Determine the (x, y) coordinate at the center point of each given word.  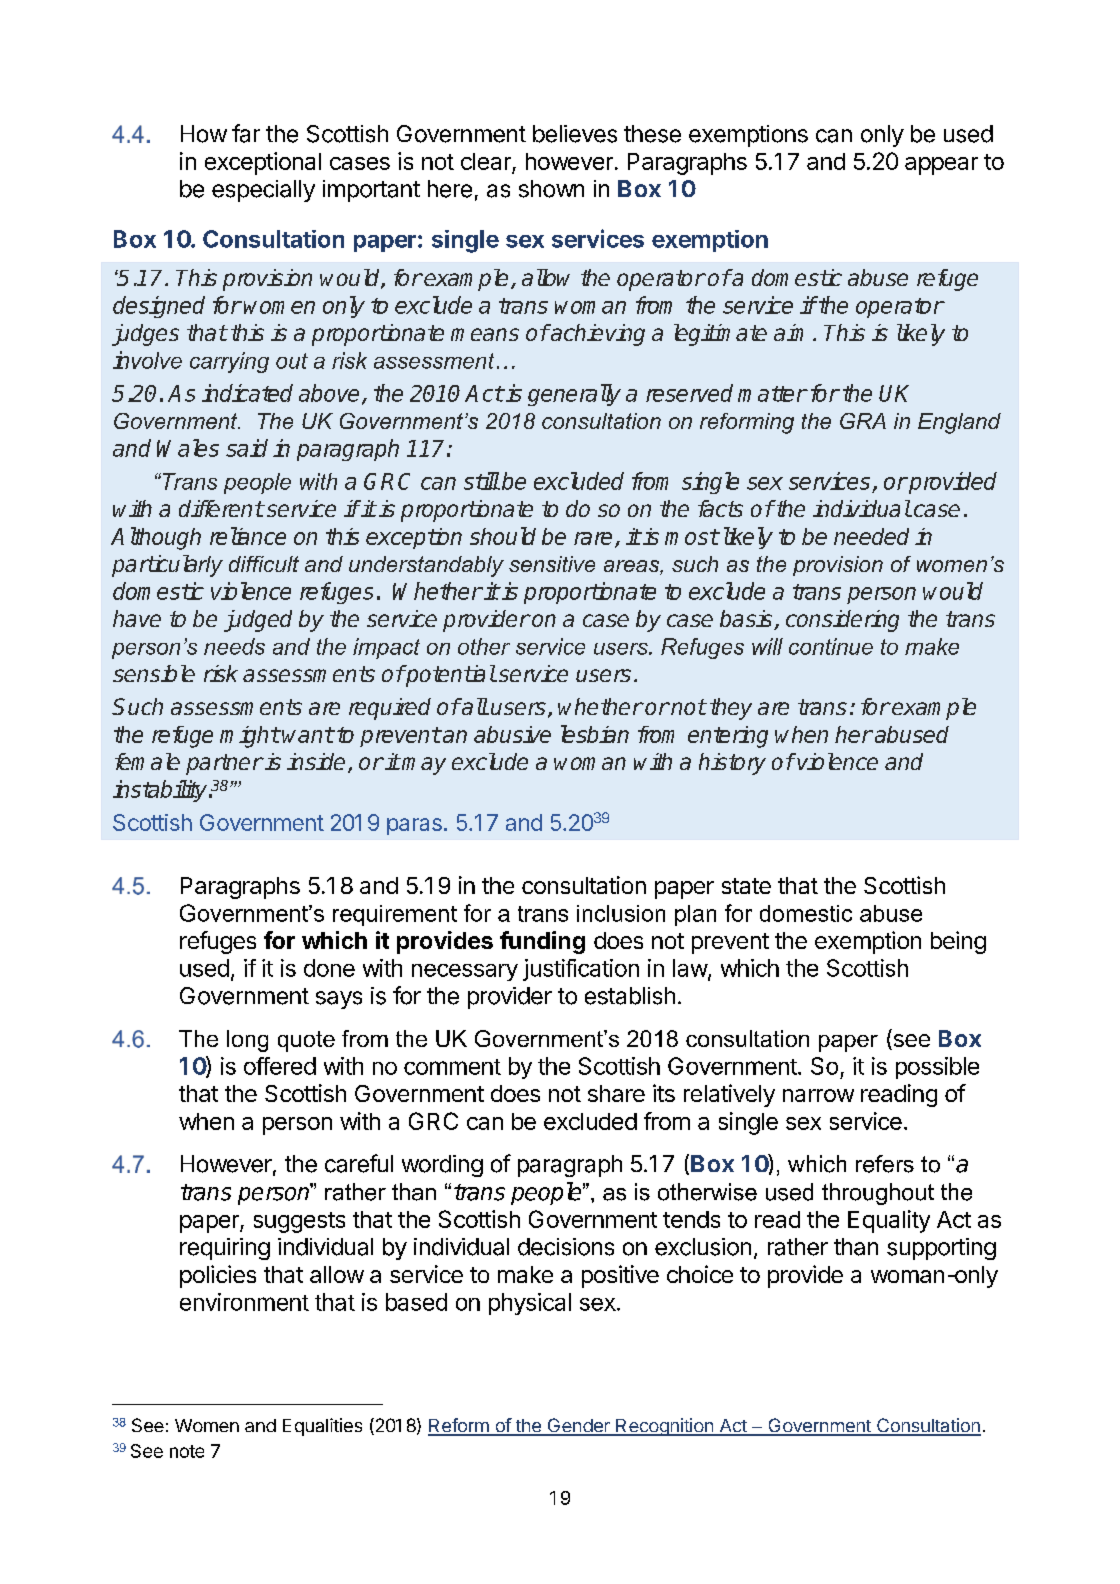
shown (551, 189)
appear (941, 166)
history (732, 764)
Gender (578, 1426)
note (187, 1451)
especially (263, 191)
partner (224, 764)
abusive (512, 734)
